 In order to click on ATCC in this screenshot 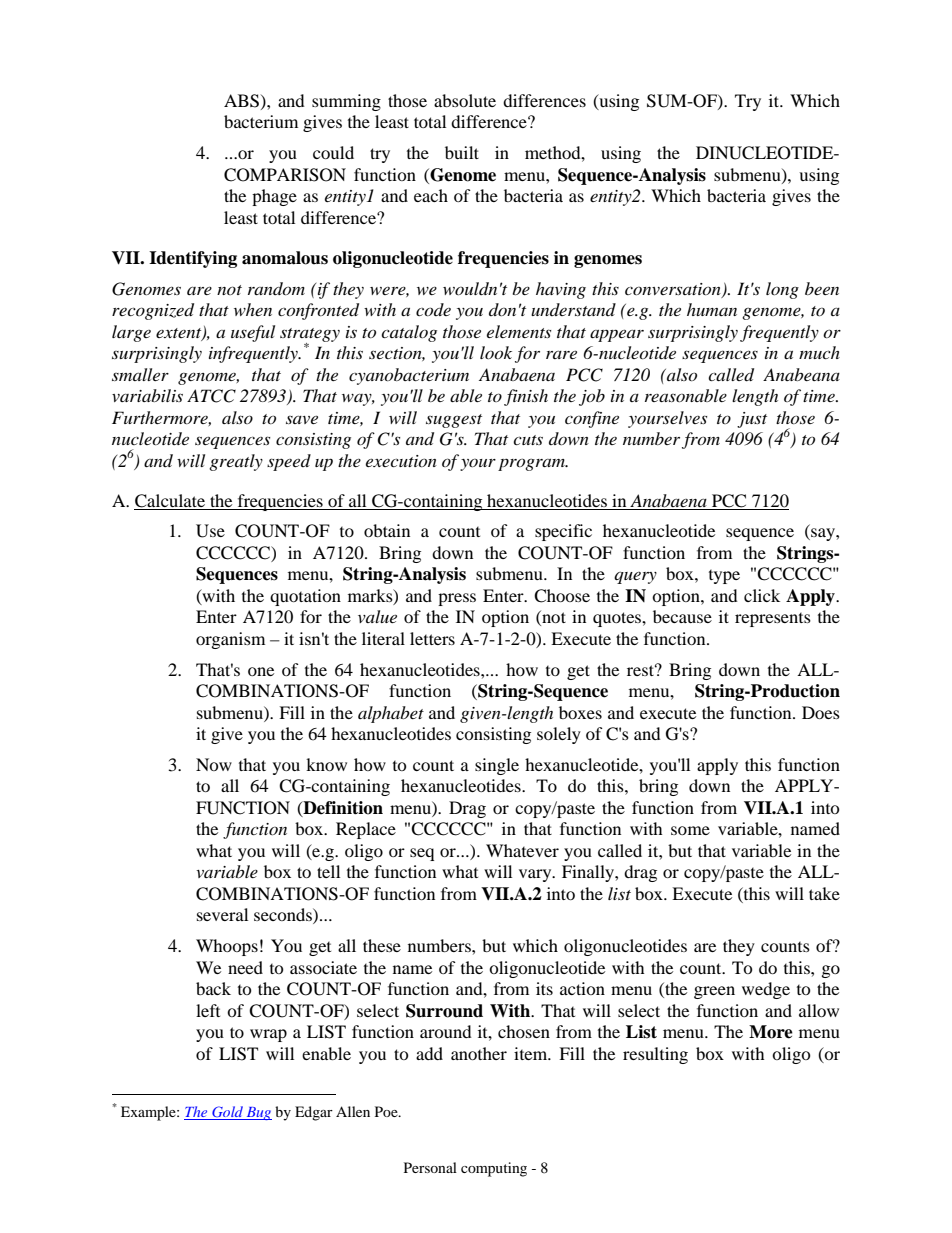, I will do `click(211, 396)`.
